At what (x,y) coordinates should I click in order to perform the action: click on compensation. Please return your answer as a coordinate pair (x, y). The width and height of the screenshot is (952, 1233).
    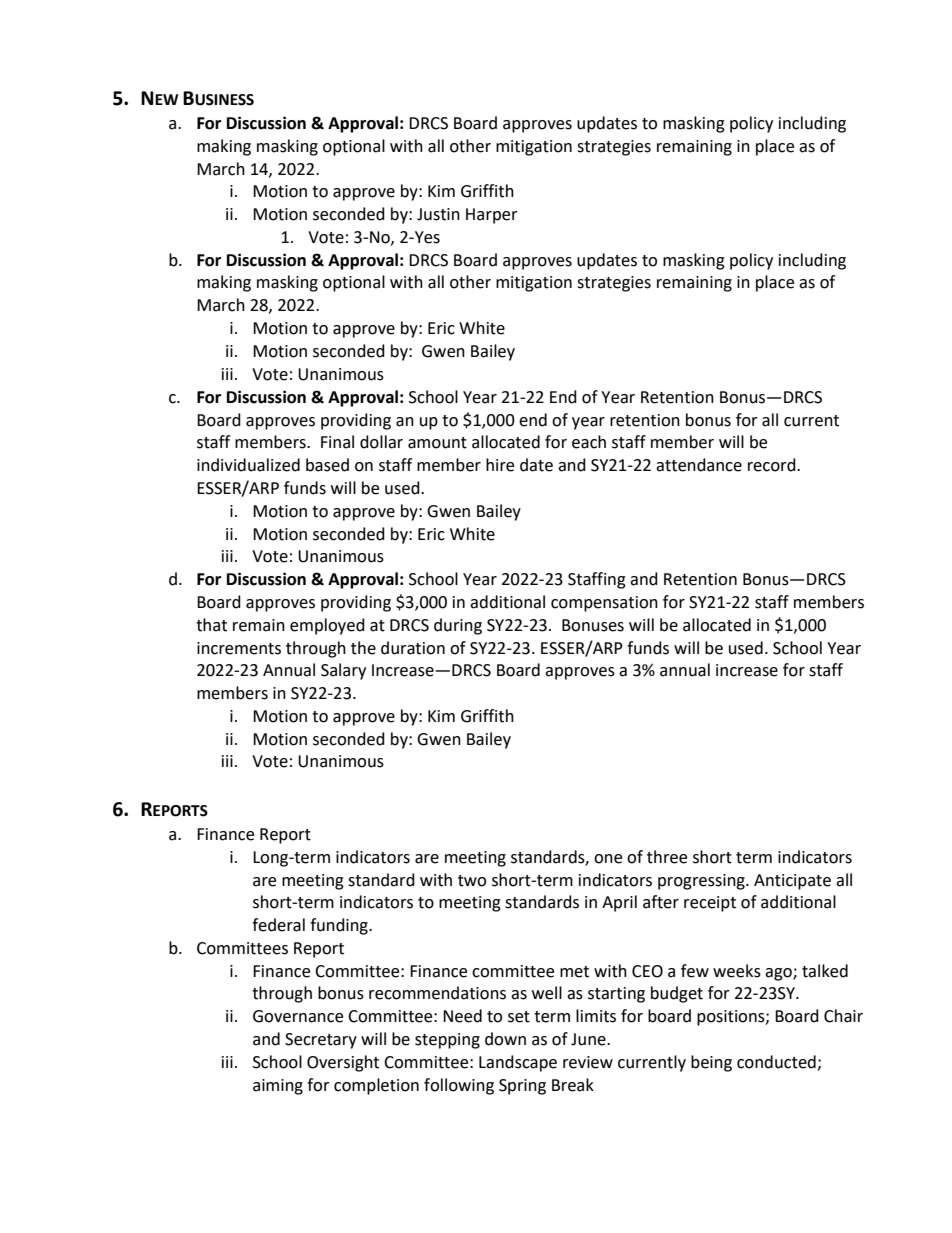
    Looking at the image, I should click on (604, 604).
